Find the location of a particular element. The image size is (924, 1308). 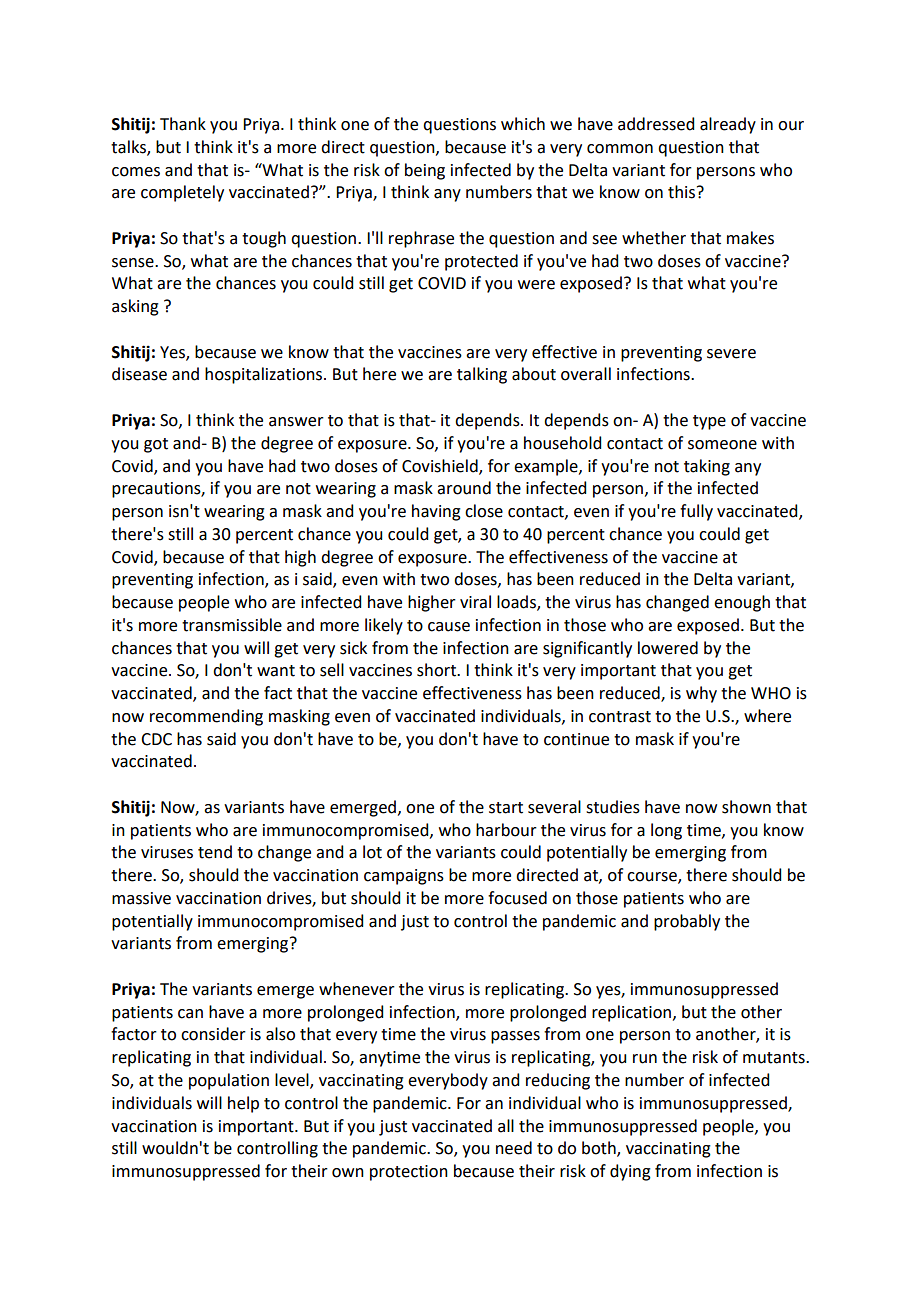

this is located at coordinates (683, 192).
